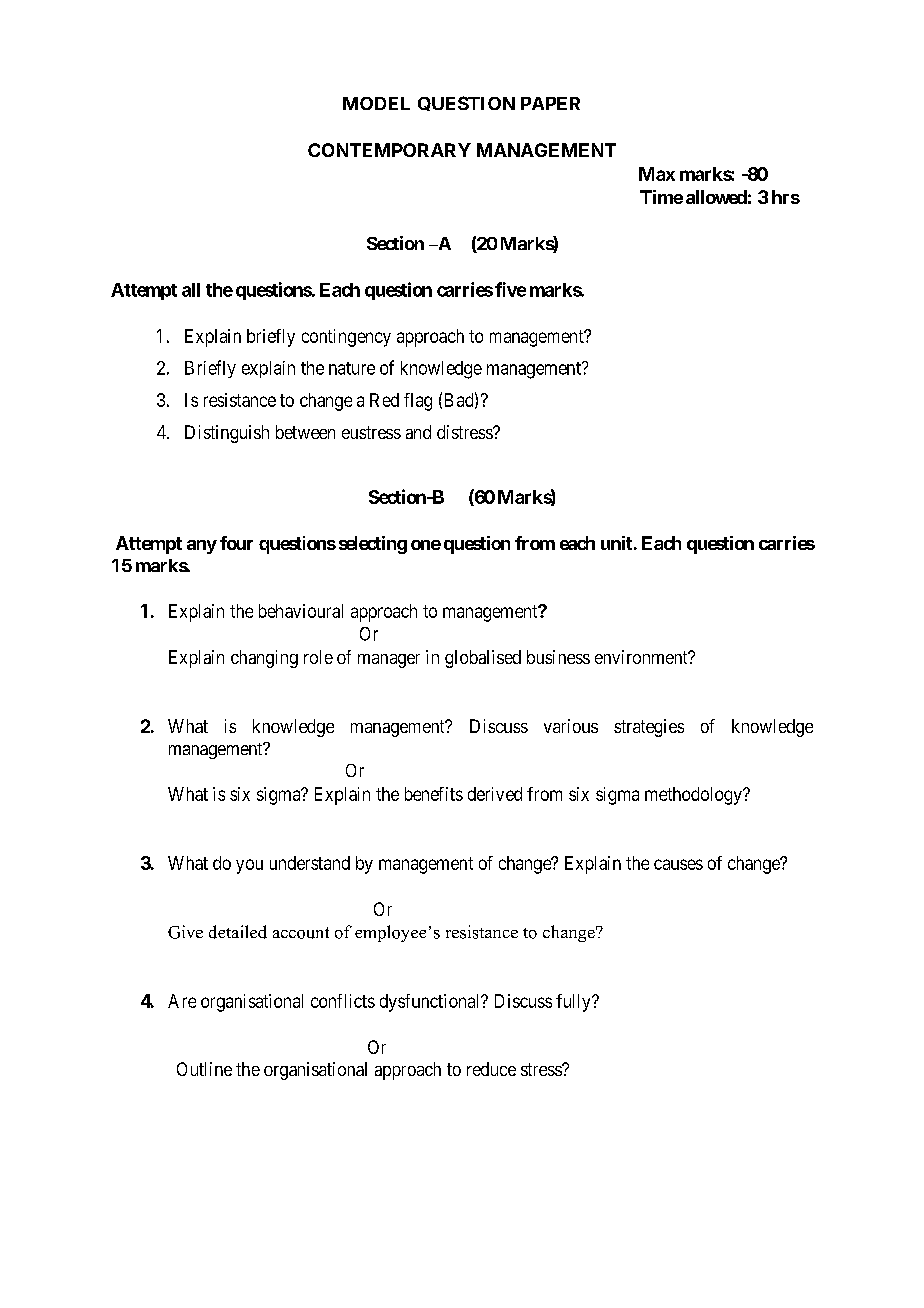 The height and width of the screenshot is (1308, 924). I want to click on Outline, so click(204, 1069).
